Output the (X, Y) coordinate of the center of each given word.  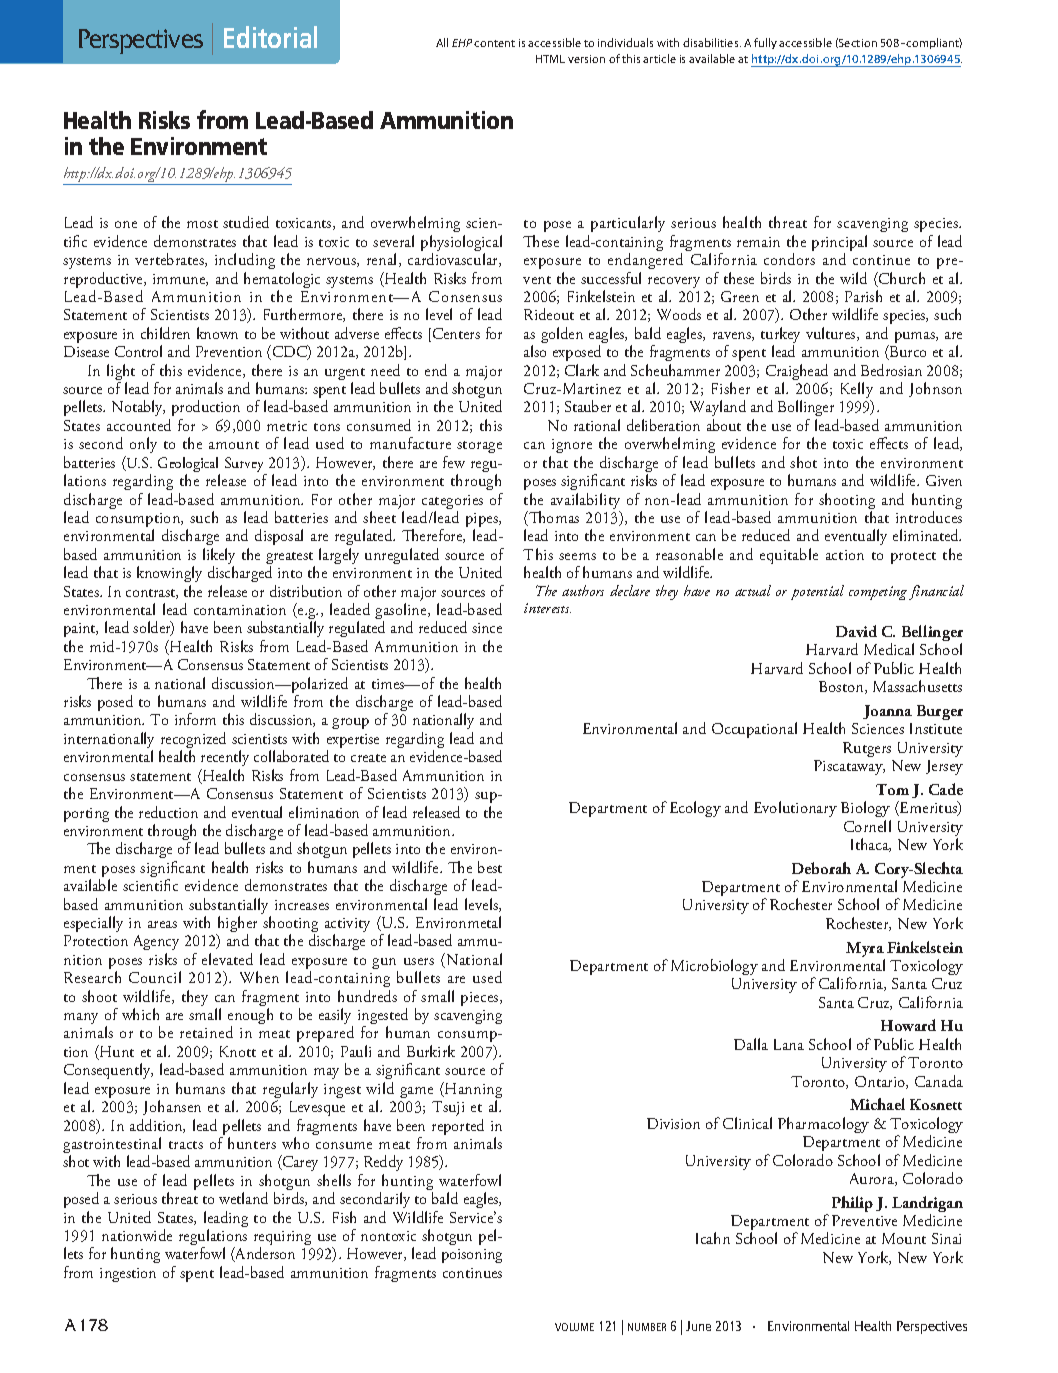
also (535, 351)
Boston (842, 687)
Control (138, 351)
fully (765, 43)
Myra (865, 951)
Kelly (857, 391)
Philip (852, 1204)
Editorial (270, 37)
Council (155, 977)
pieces (481, 999)
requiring (282, 1239)
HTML (550, 59)
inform (195, 719)
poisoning (472, 1256)
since (487, 628)
